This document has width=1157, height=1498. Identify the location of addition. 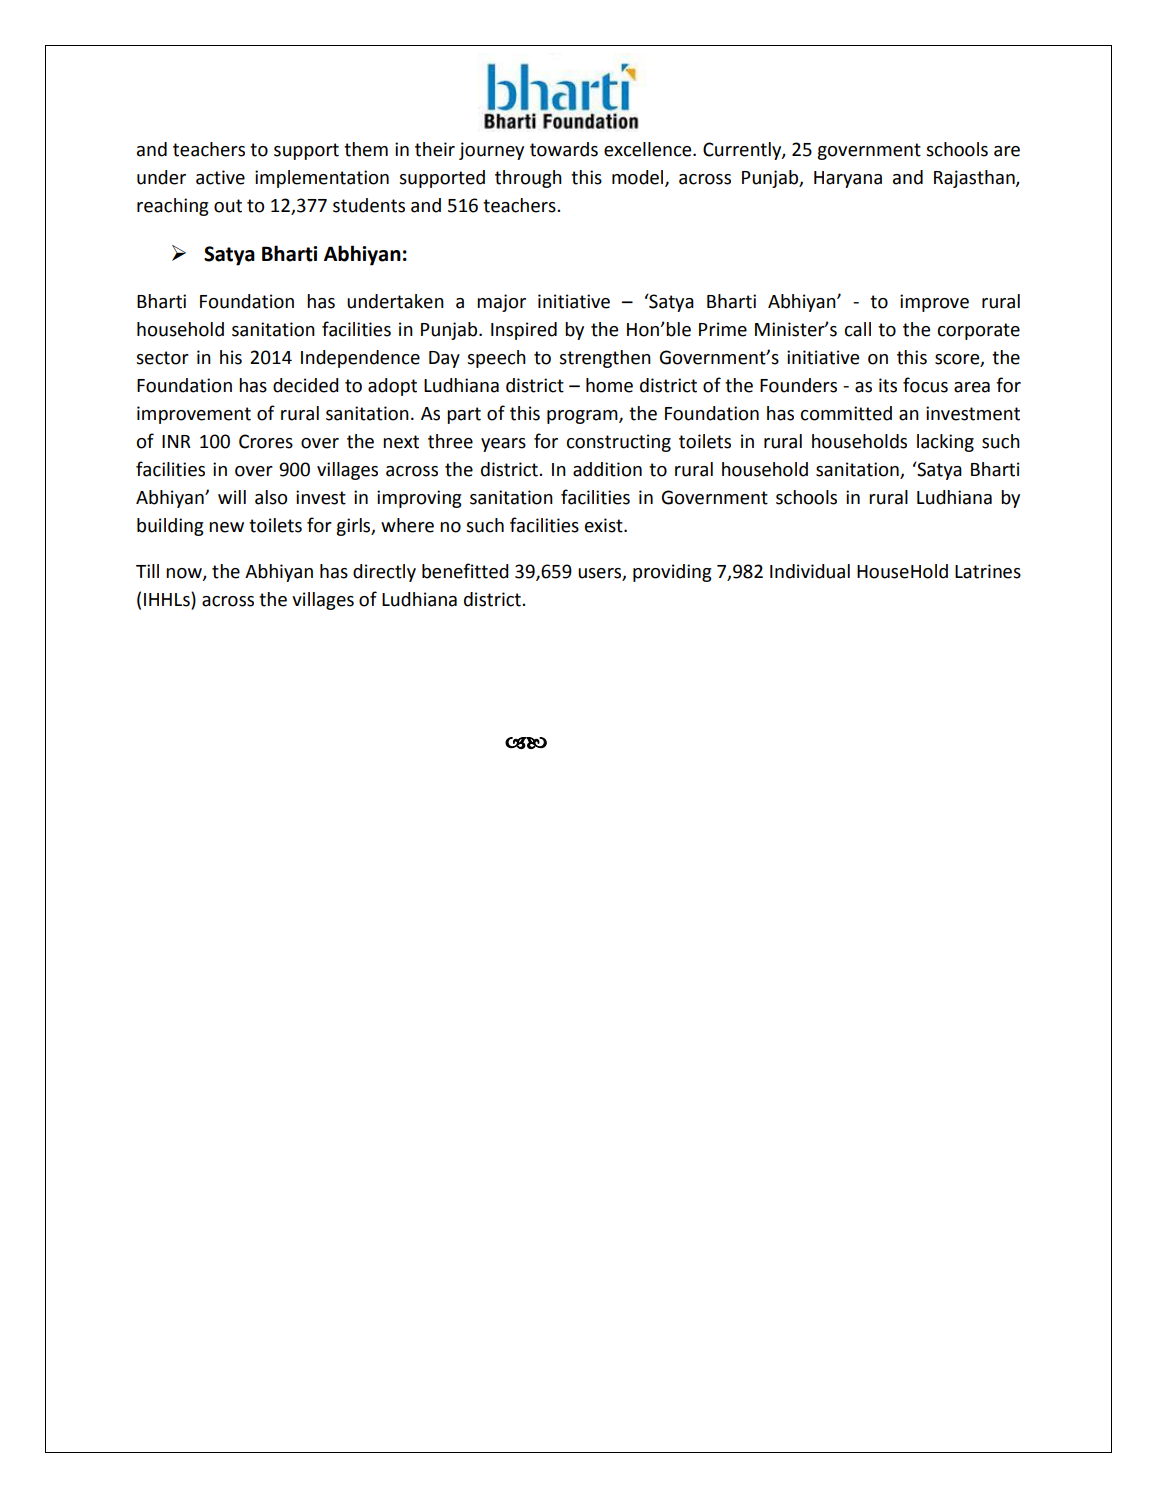
(607, 469).
